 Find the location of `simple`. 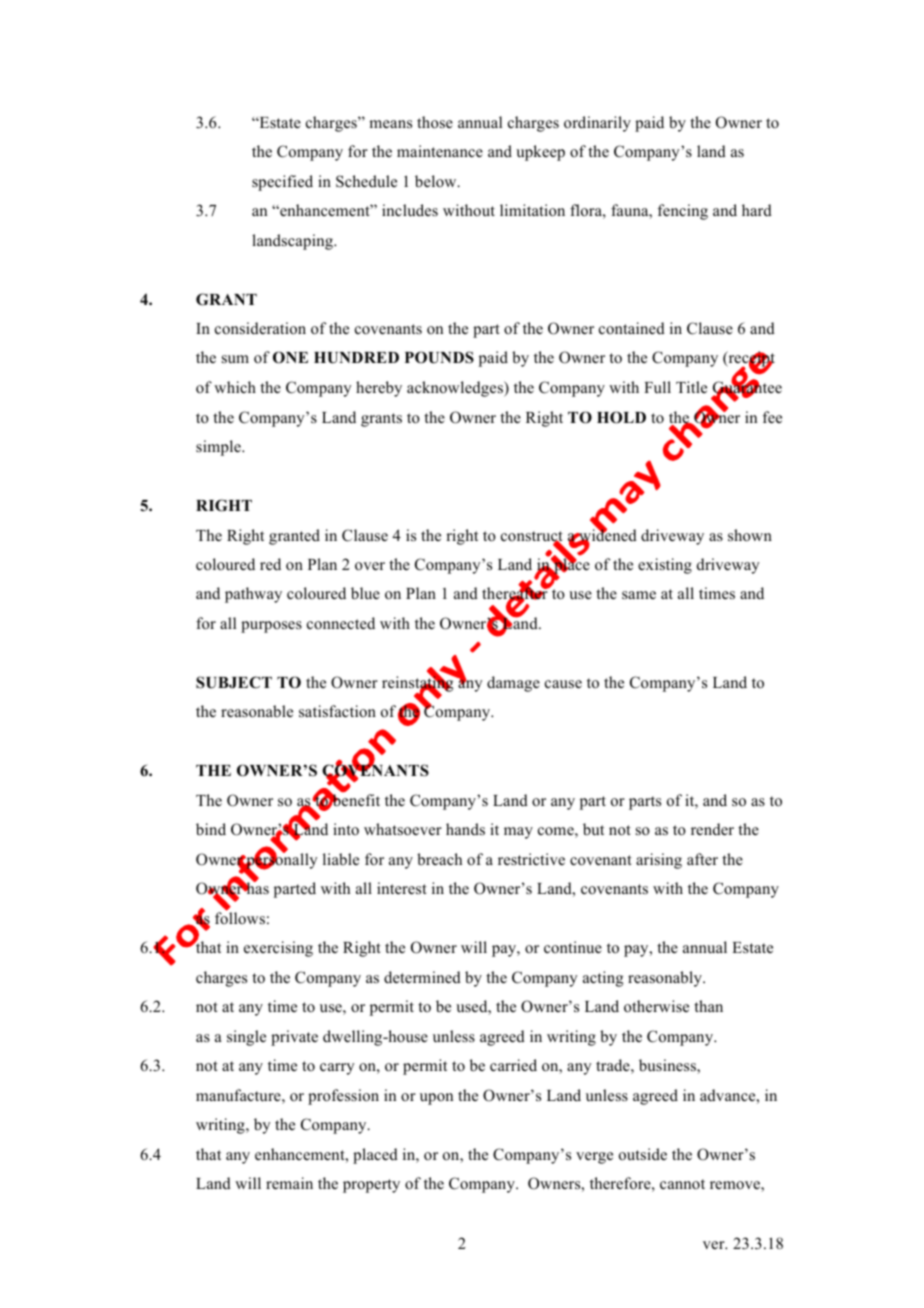

simple is located at coordinates (219, 448).
